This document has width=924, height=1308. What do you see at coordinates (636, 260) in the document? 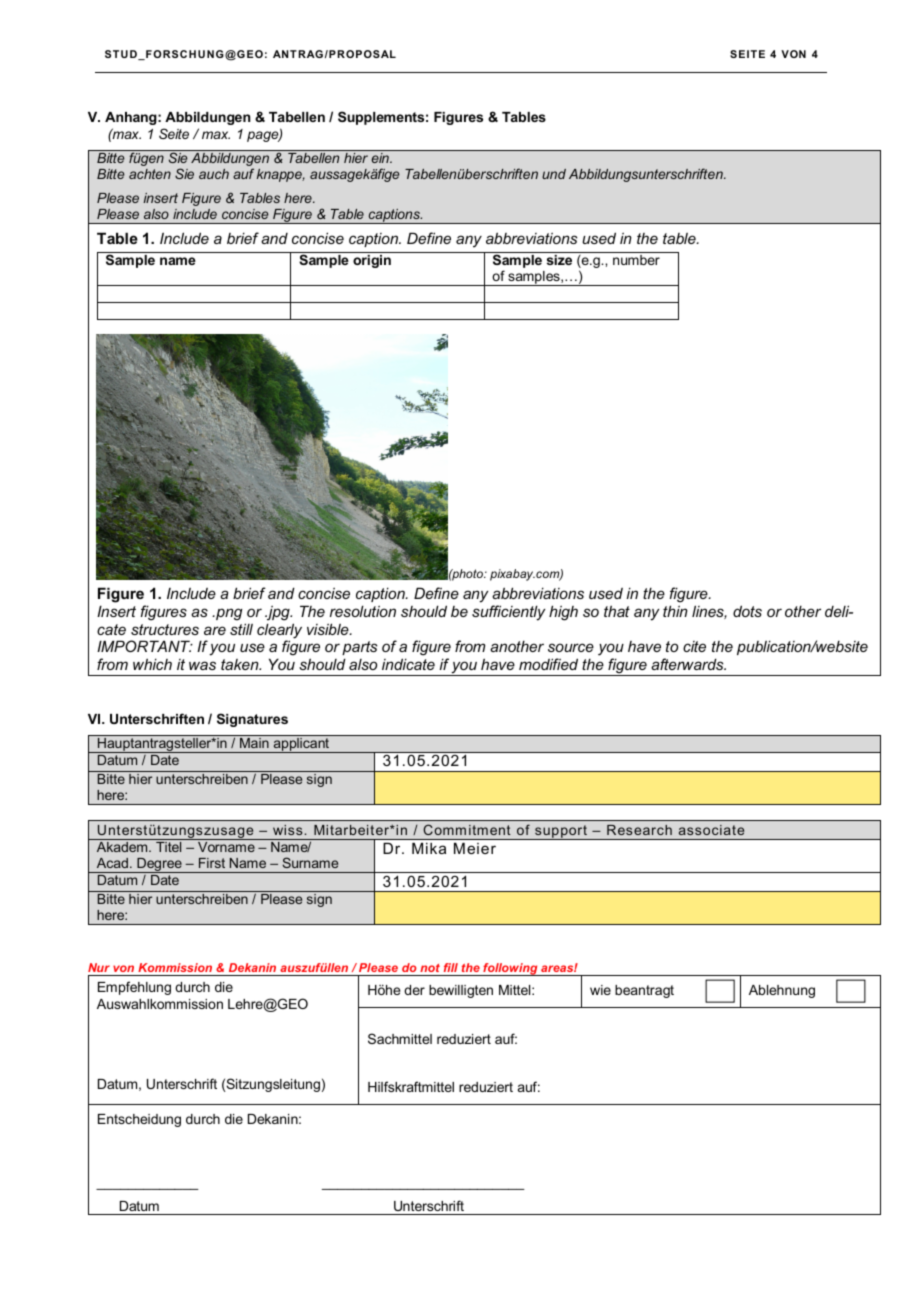
I see `number` at bounding box center [636, 260].
